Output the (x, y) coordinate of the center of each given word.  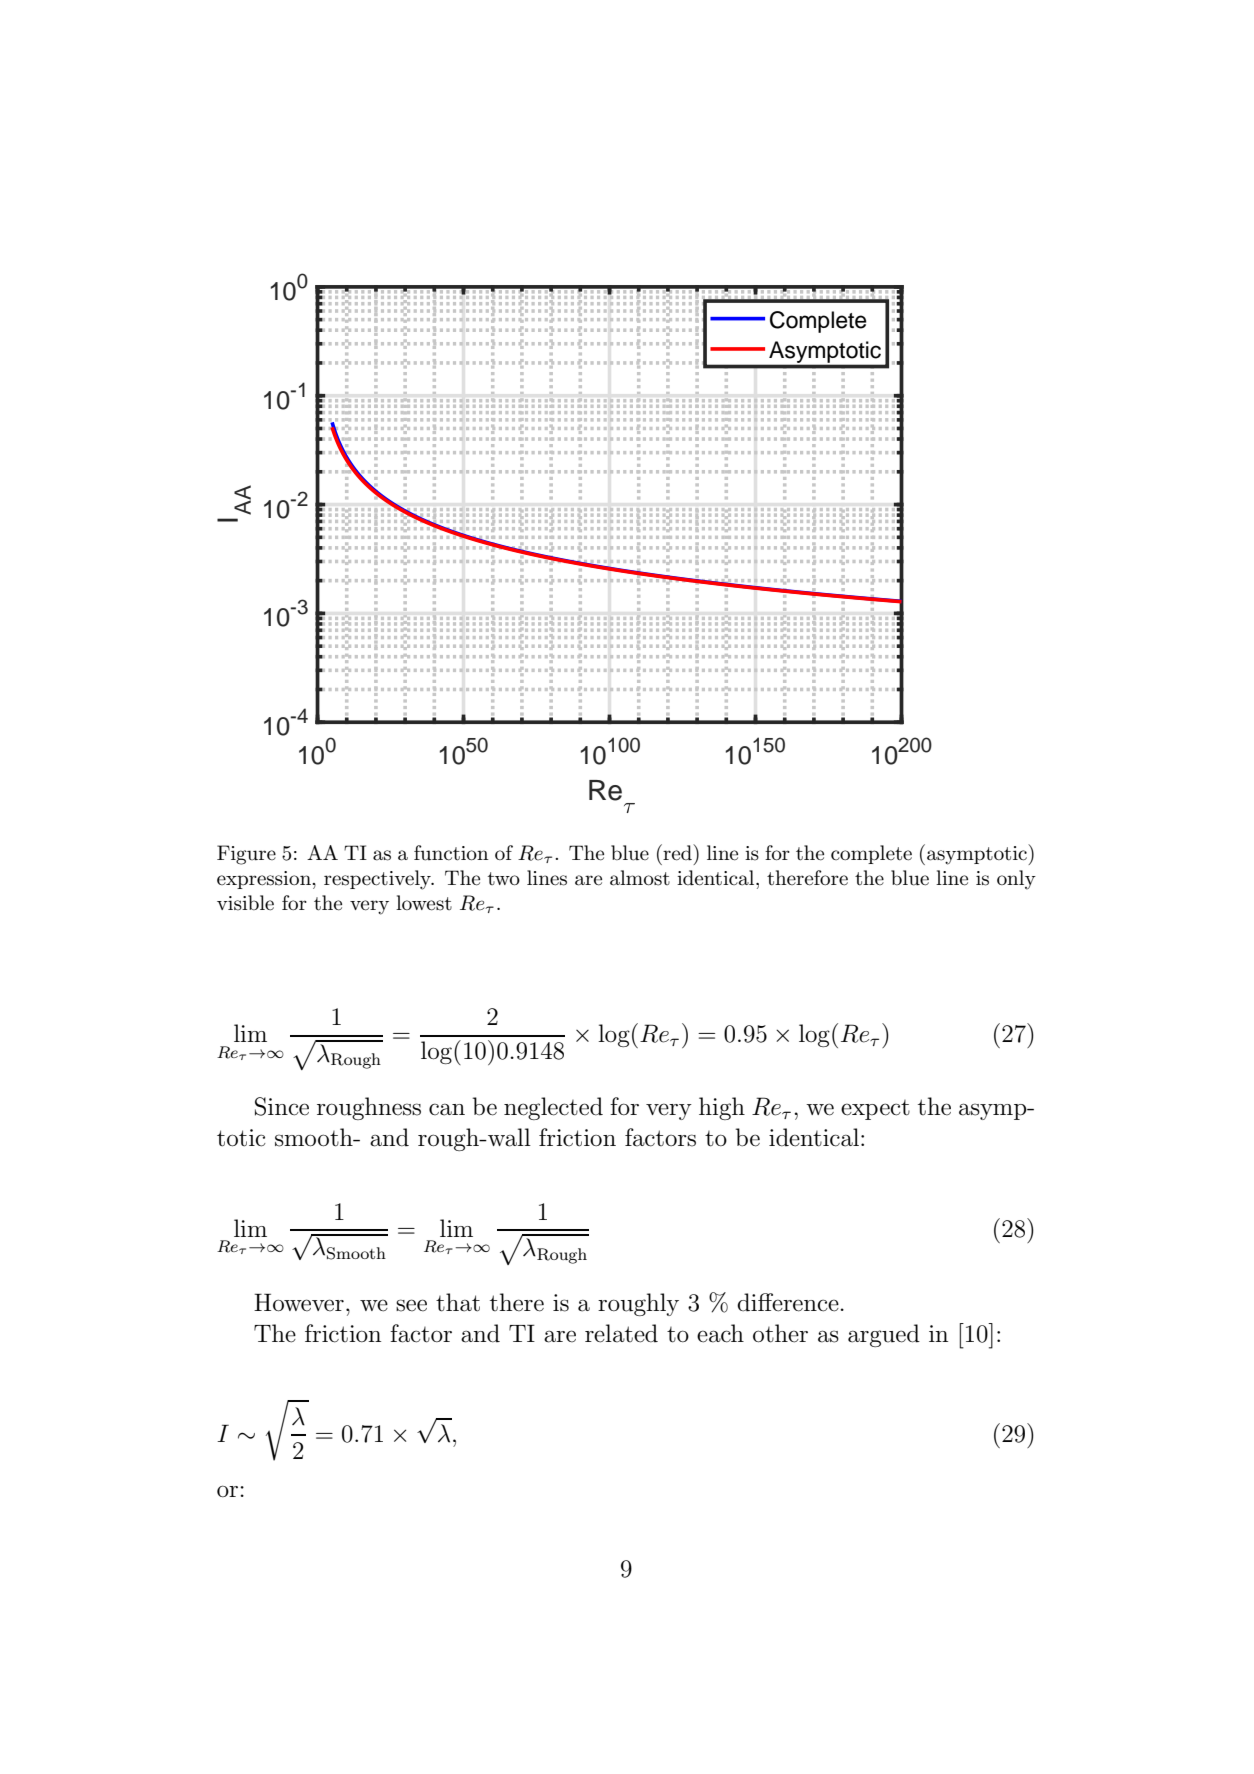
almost (640, 878)
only (1016, 880)
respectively (378, 880)
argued (884, 1335)
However (299, 1302)
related (621, 1333)
